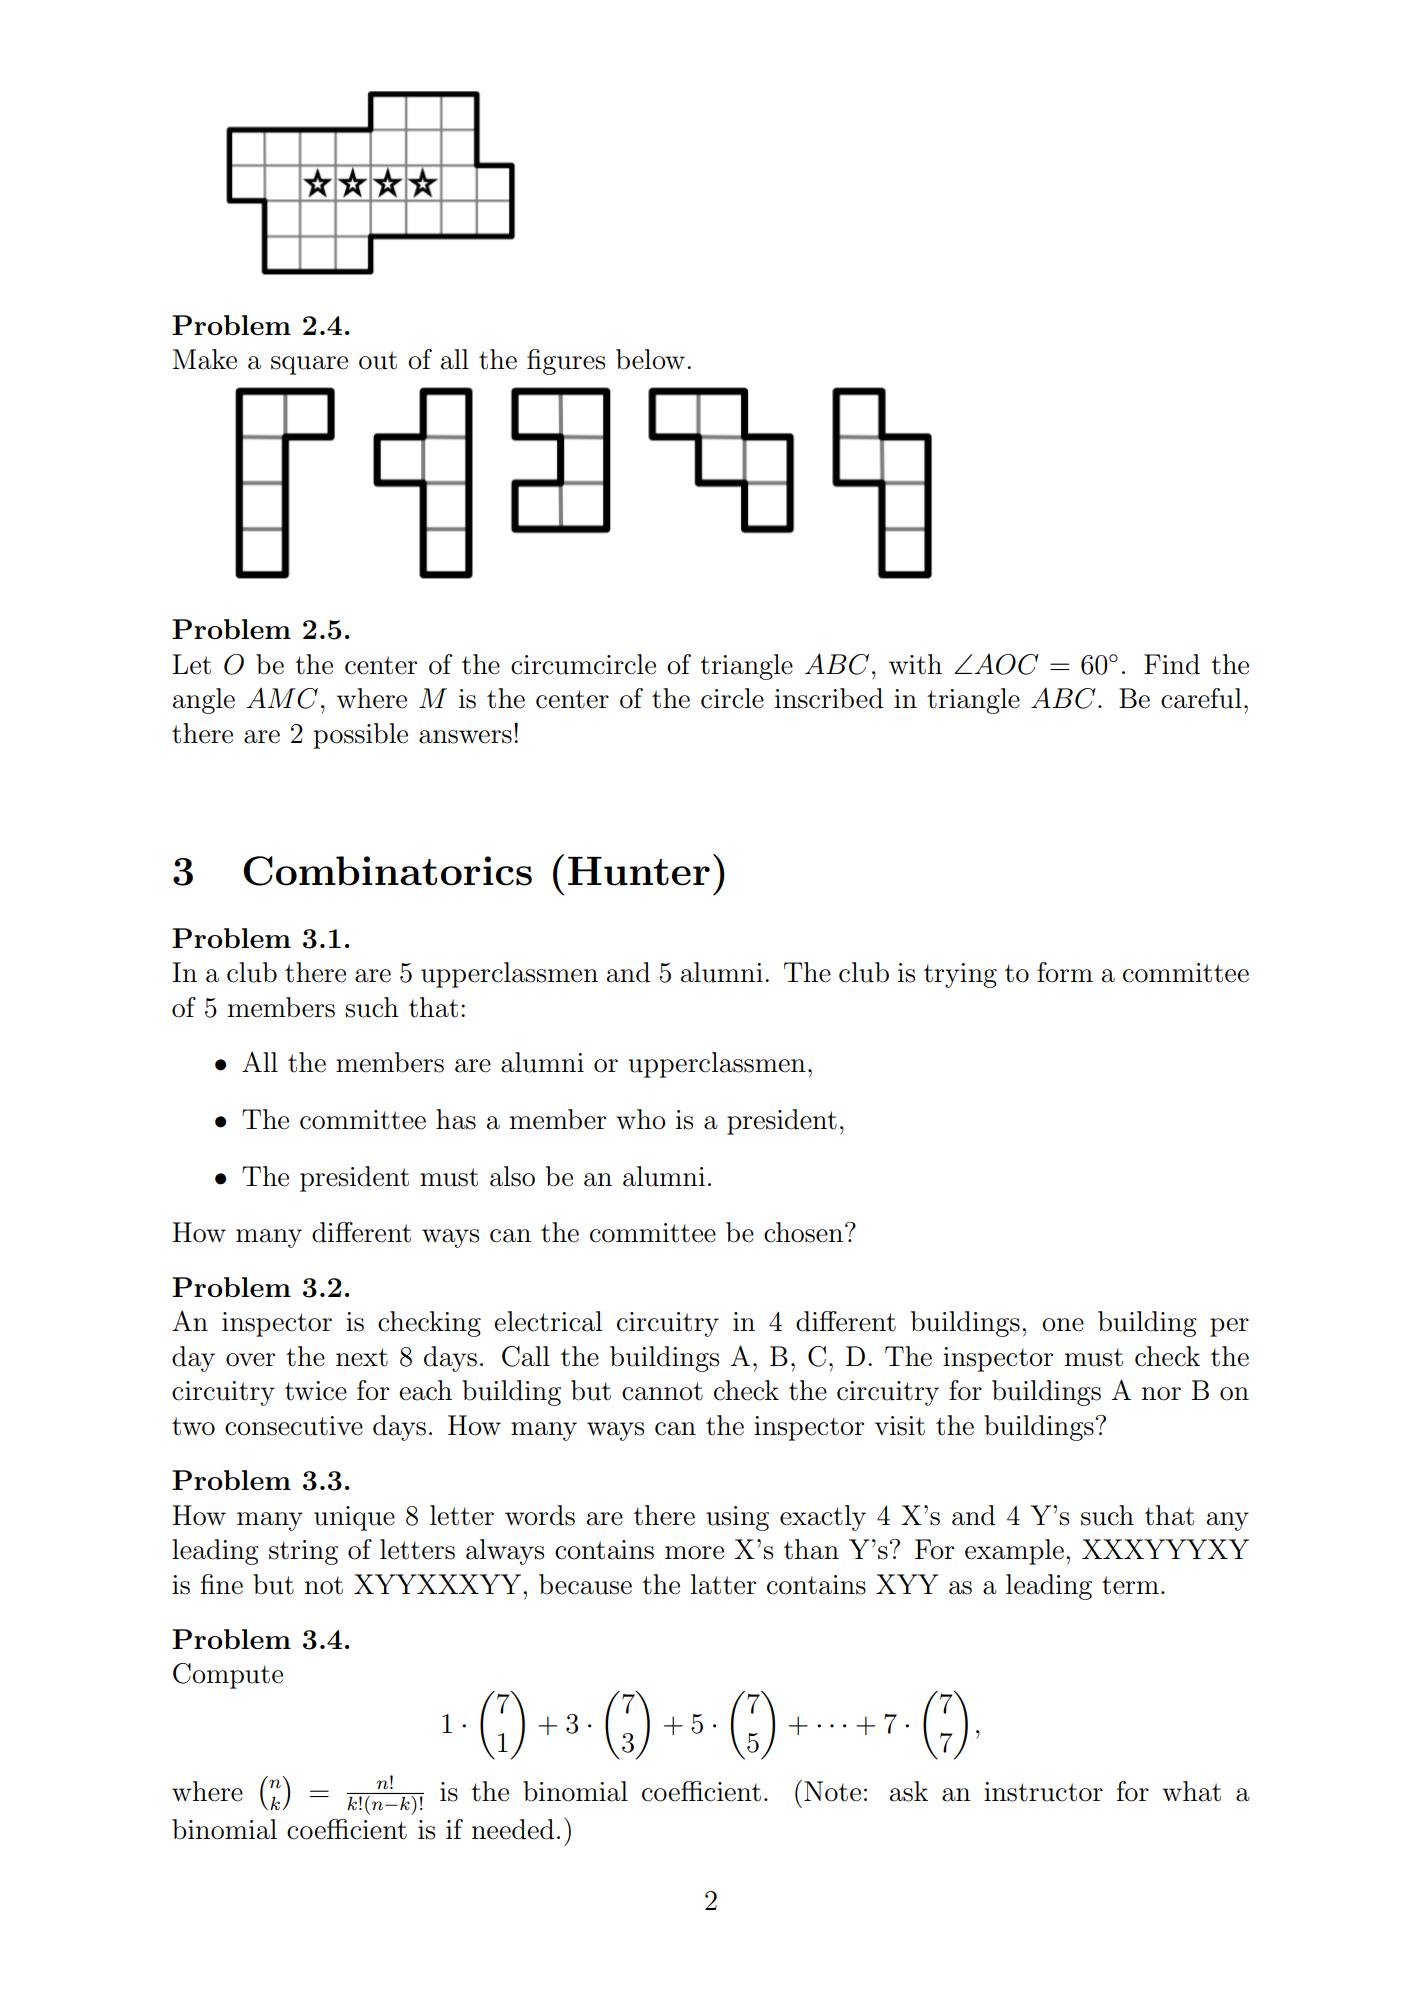  What do you see at coordinates (650, 359) in the screenshot?
I see `below` at bounding box center [650, 359].
